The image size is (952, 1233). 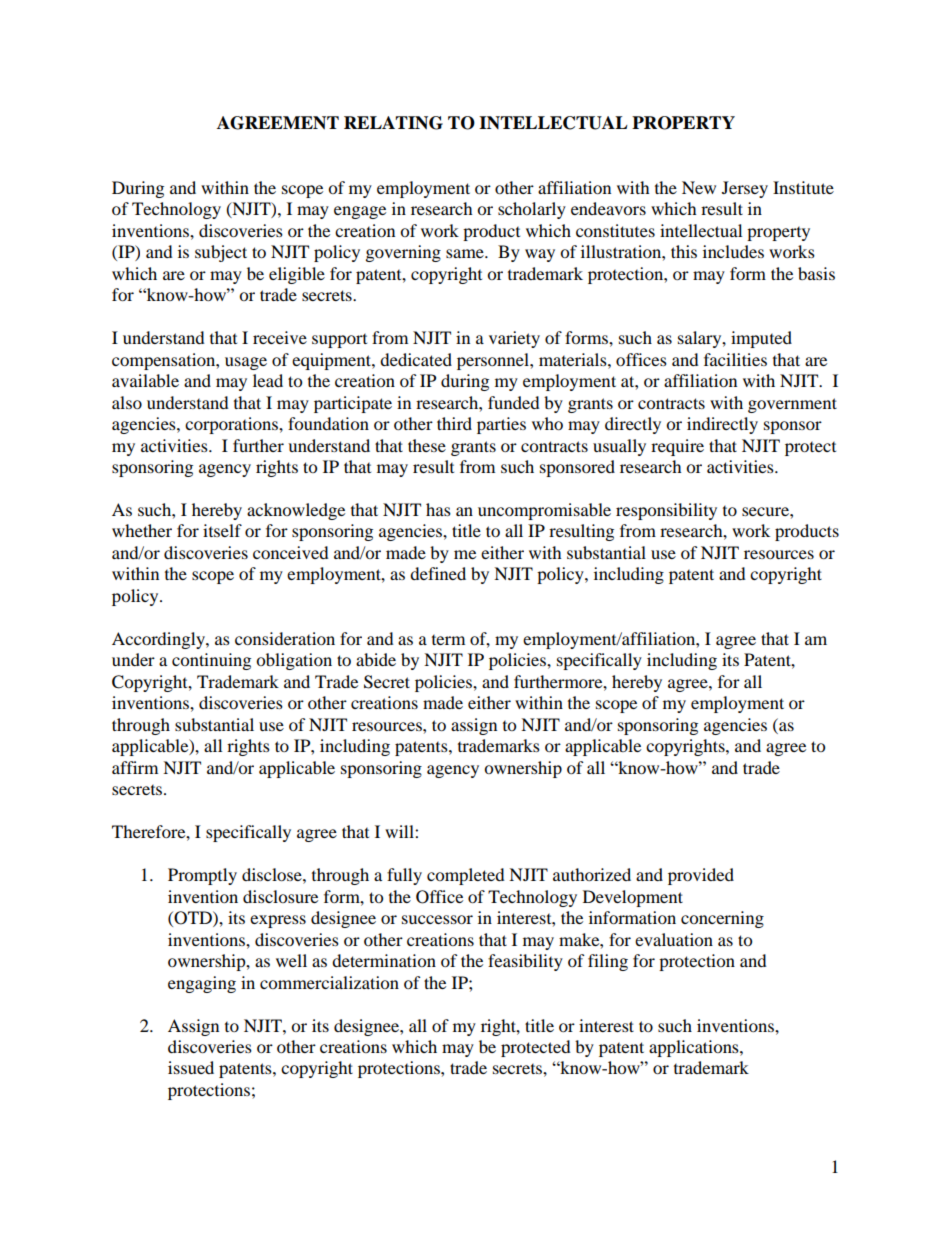 What do you see at coordinates (400, 831) in the screenshot?
I see `will` at bounding box center [400, 831].
